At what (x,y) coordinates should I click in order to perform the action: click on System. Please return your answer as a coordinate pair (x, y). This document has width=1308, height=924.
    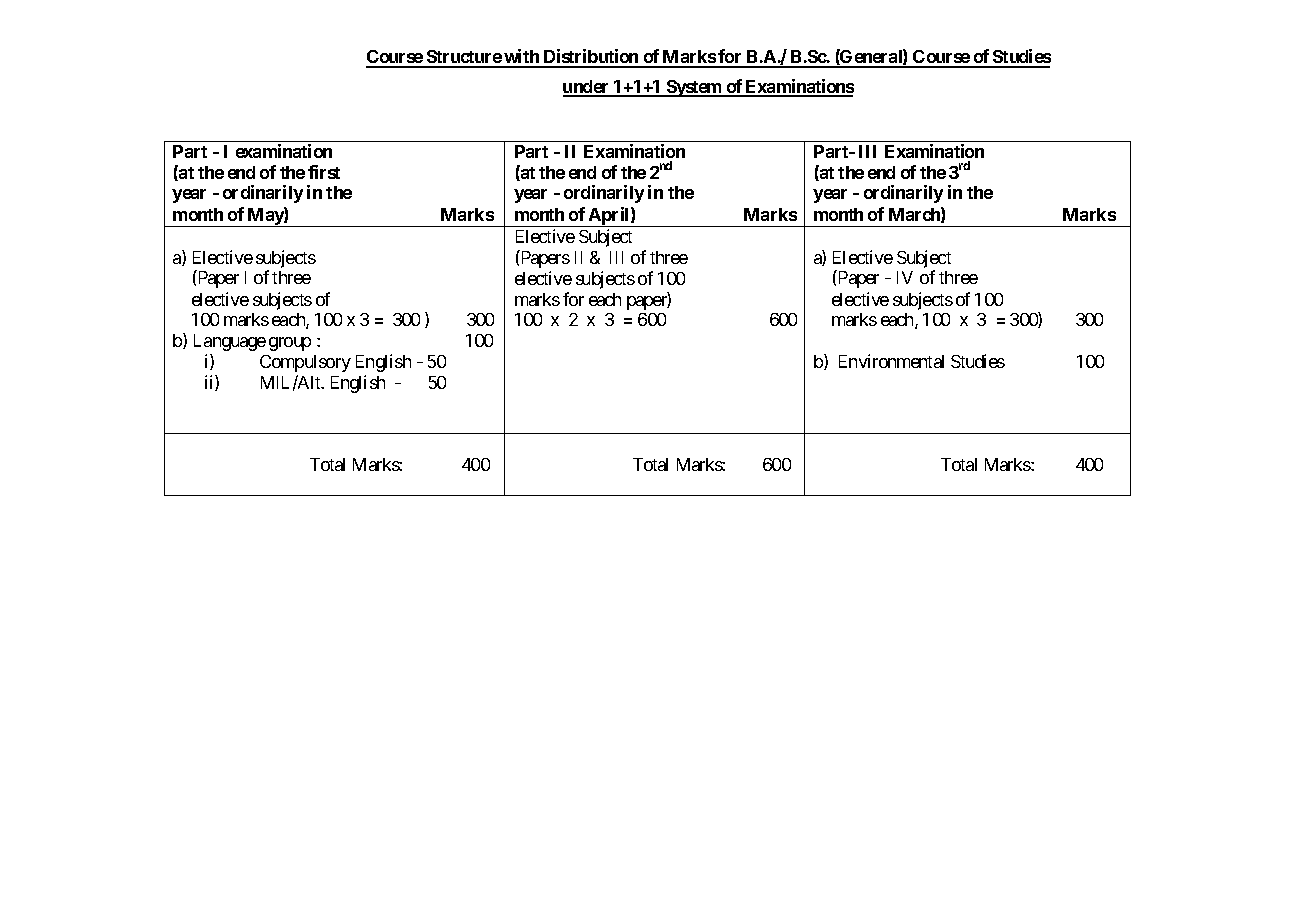
    Looking at the image, I should click on (694, 88).
